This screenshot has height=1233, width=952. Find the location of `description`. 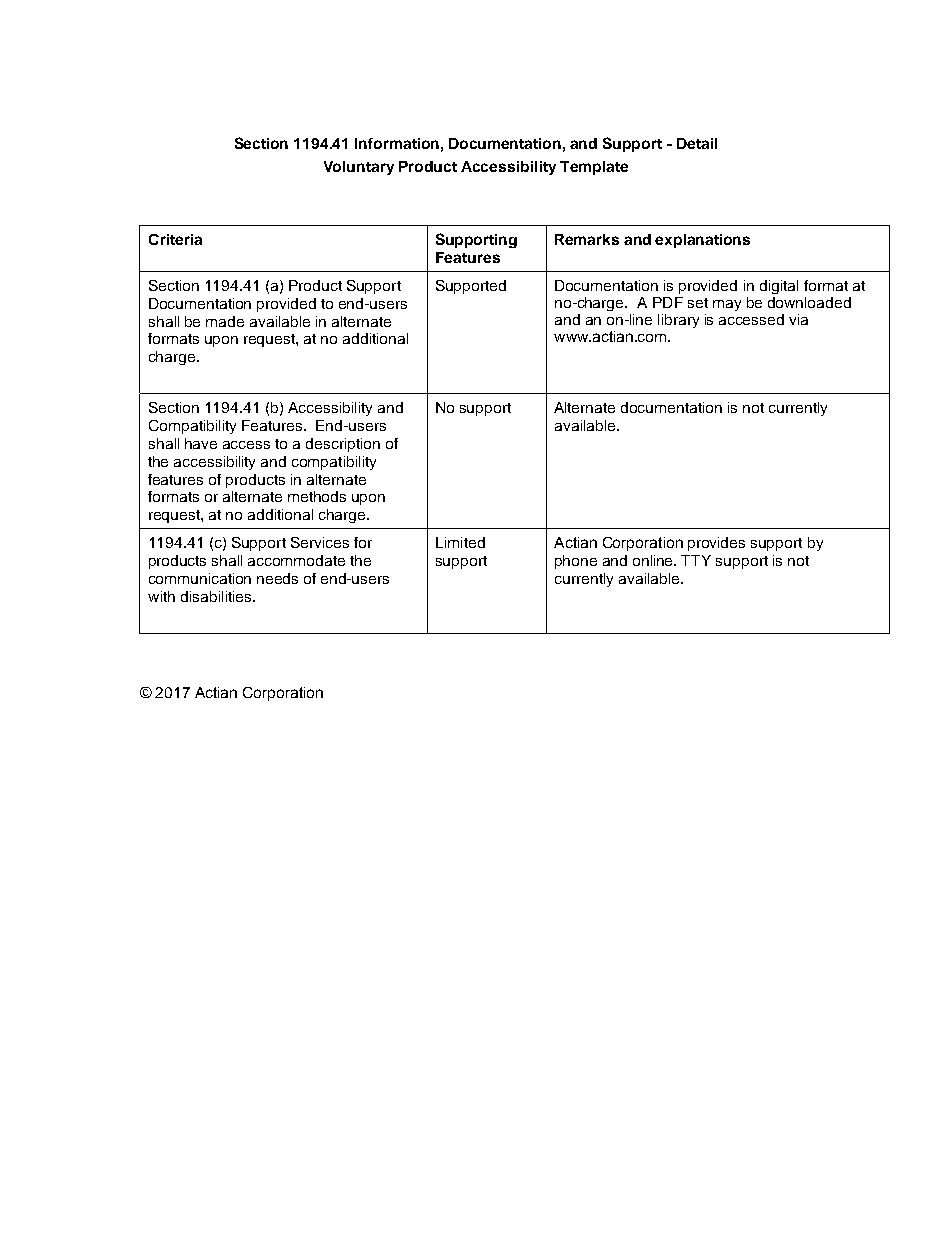

description is located at coordinates (343, 445).
